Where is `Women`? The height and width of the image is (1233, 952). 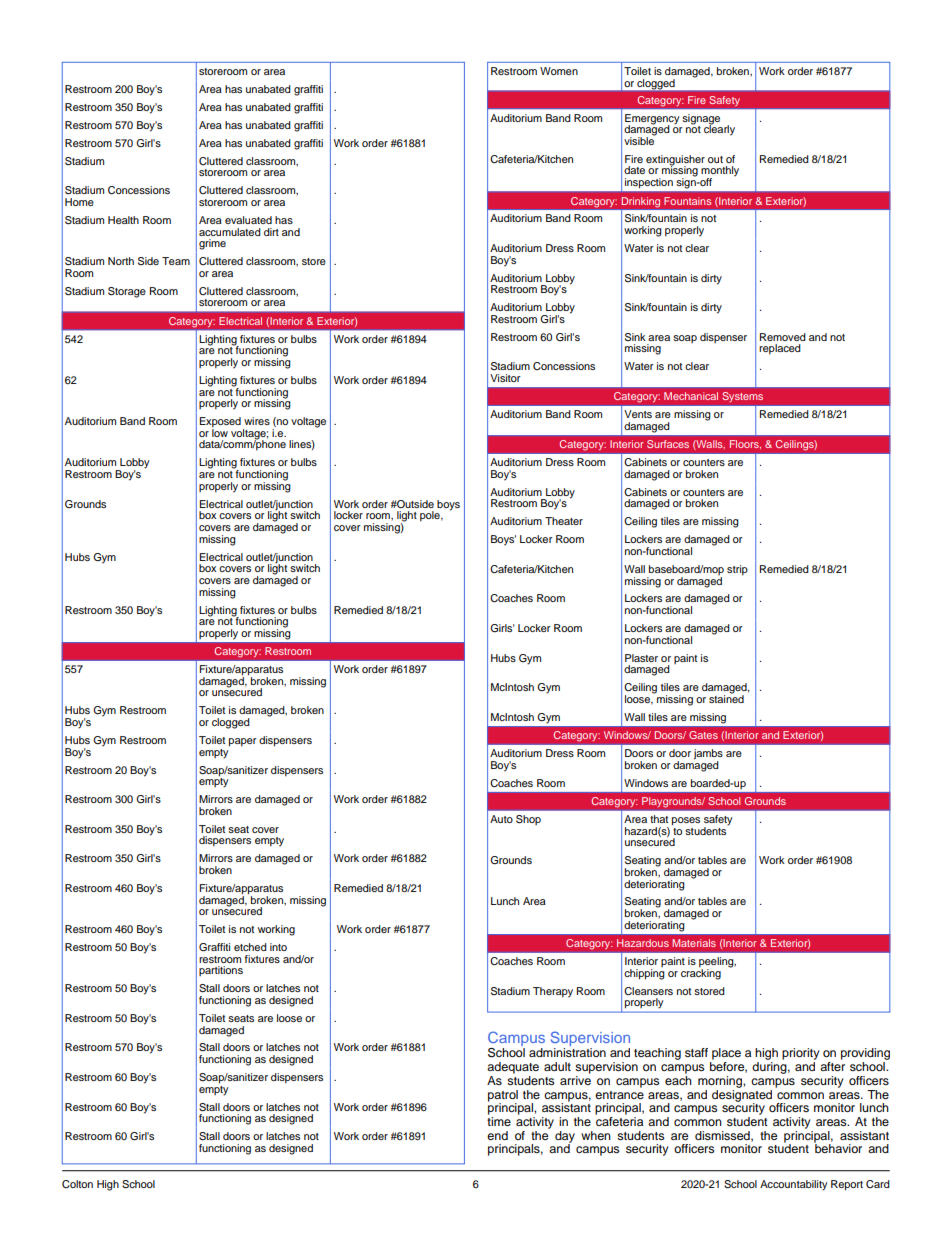
Women is located at coordinates (559, 71).
